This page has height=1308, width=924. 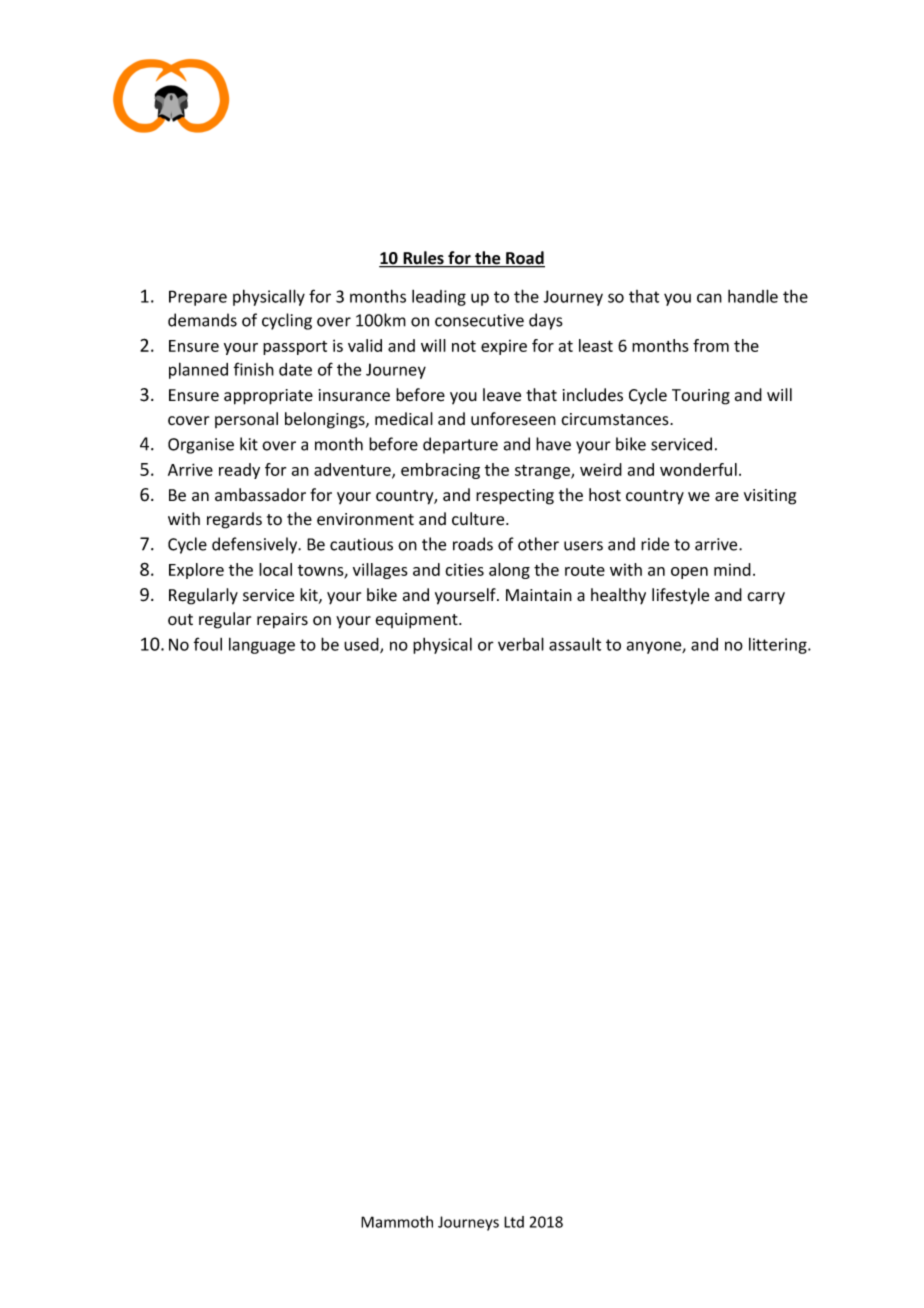 I want to click on foul, so click(x=208, y=644).
